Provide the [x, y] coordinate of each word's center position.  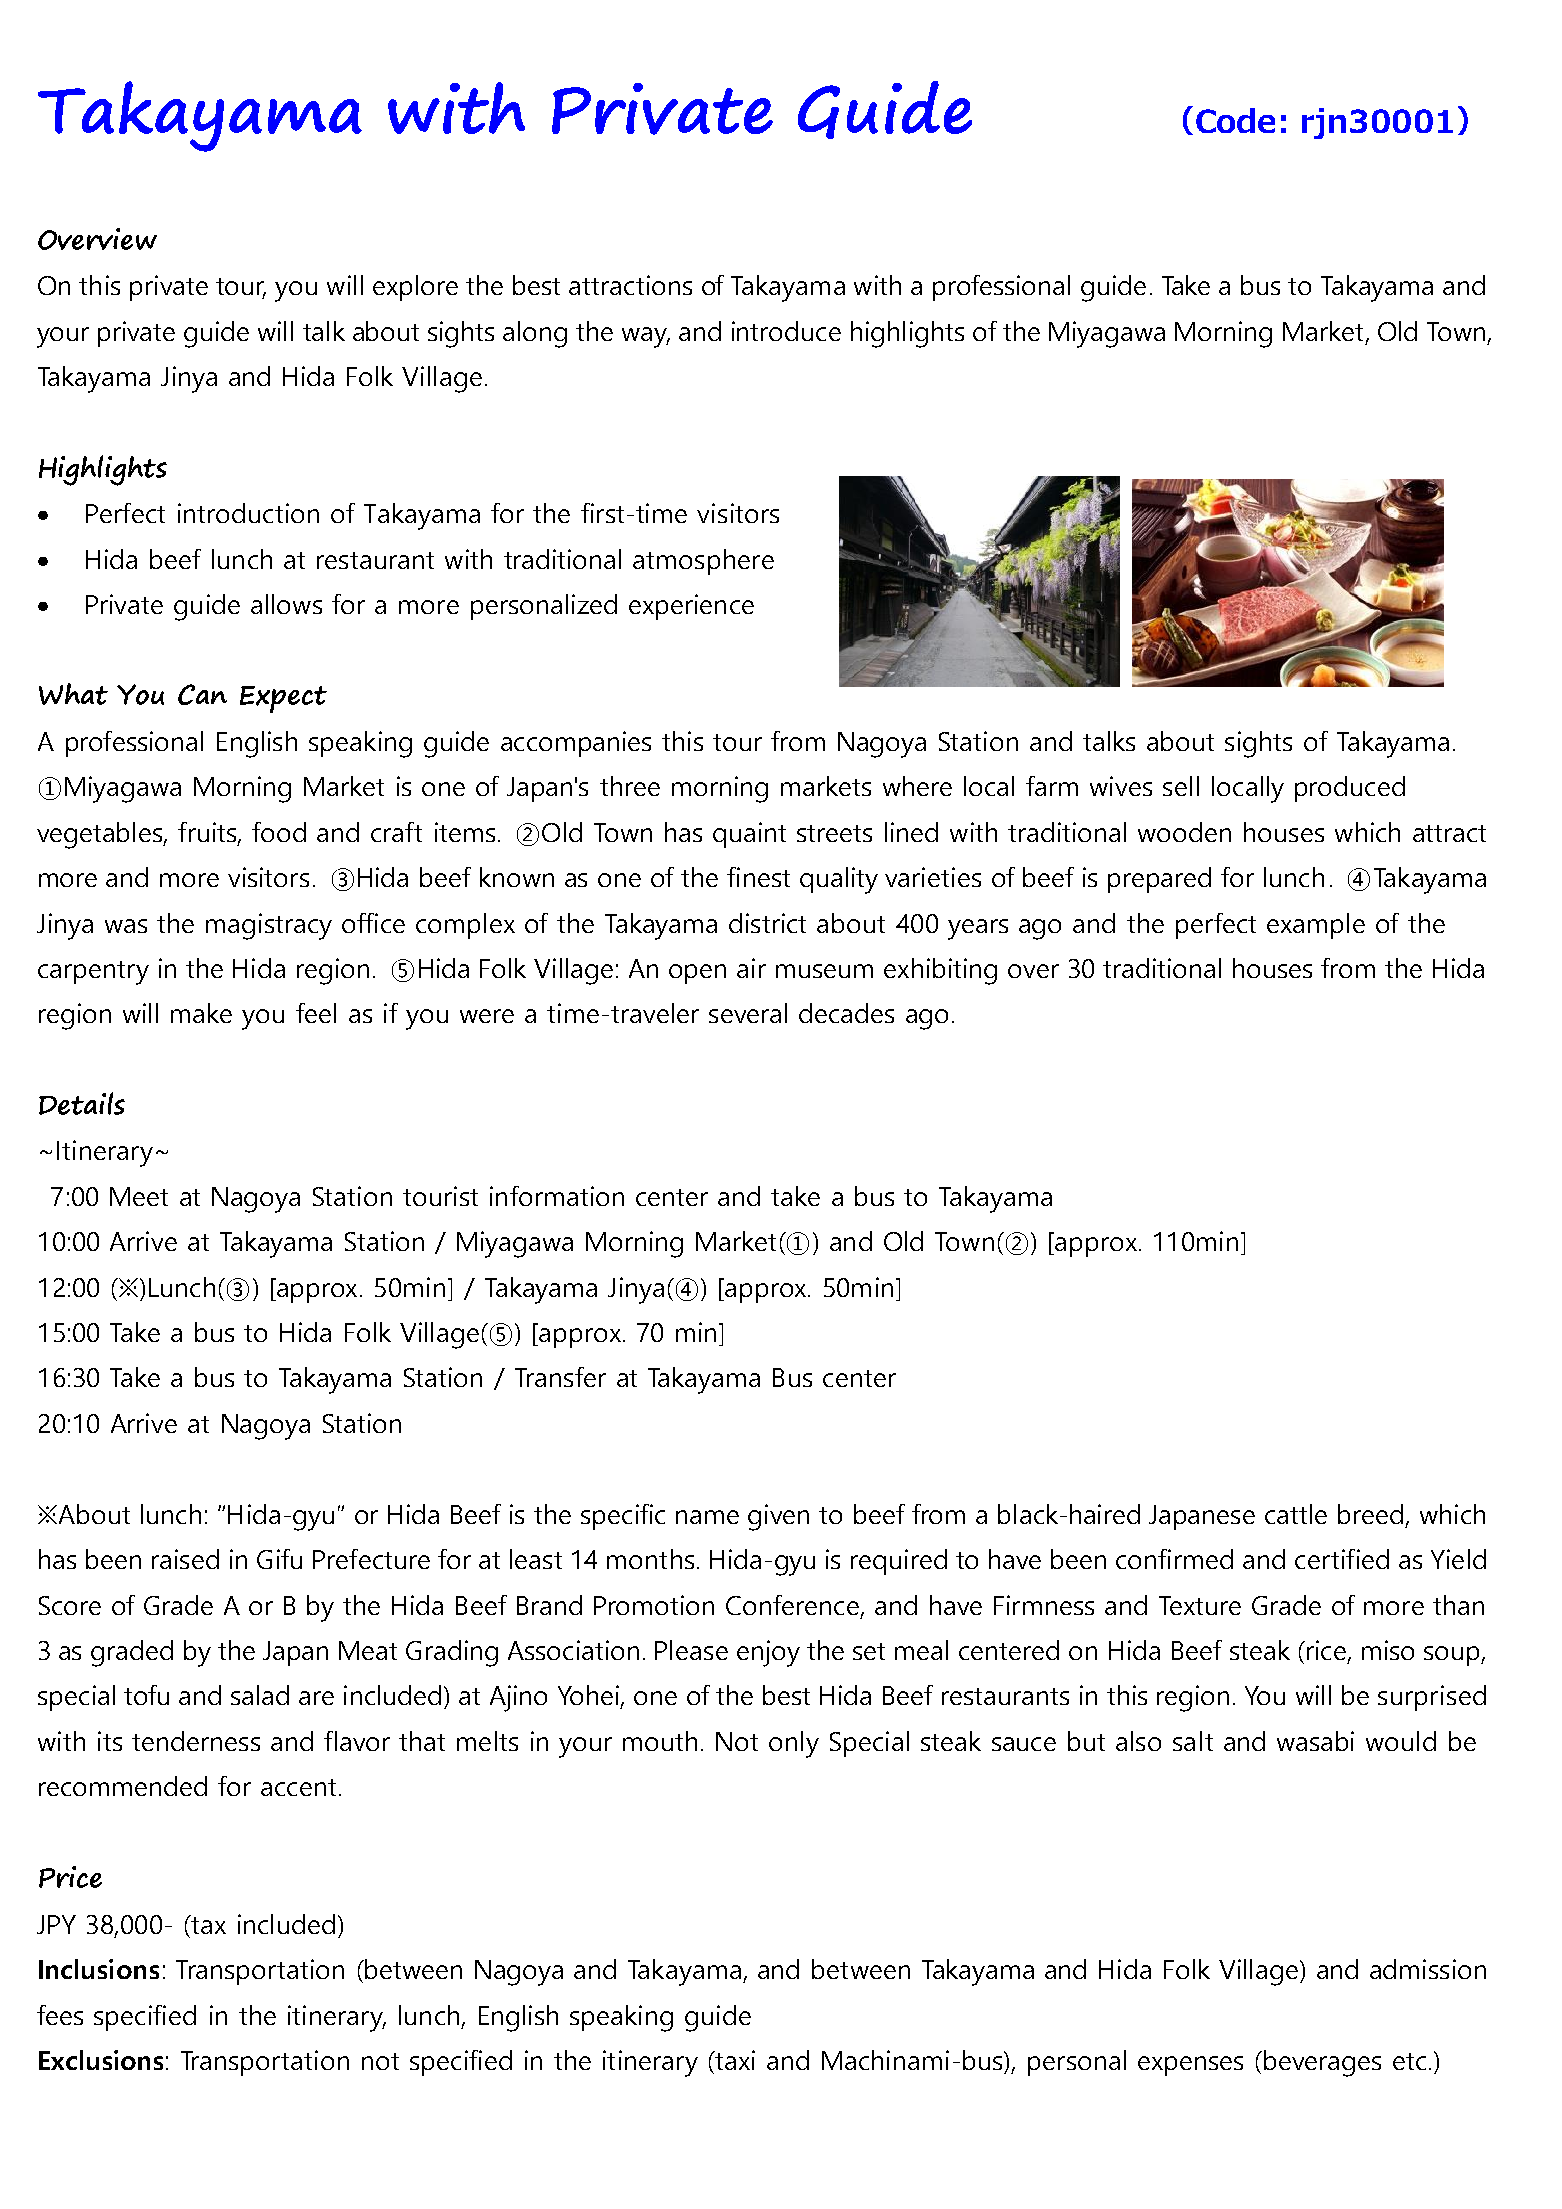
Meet [139, 1196]
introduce [786, 331]
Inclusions [99, 1969]
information [557, 1196]
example [1316, 926]
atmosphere [703, 562]
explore [415, 288]
